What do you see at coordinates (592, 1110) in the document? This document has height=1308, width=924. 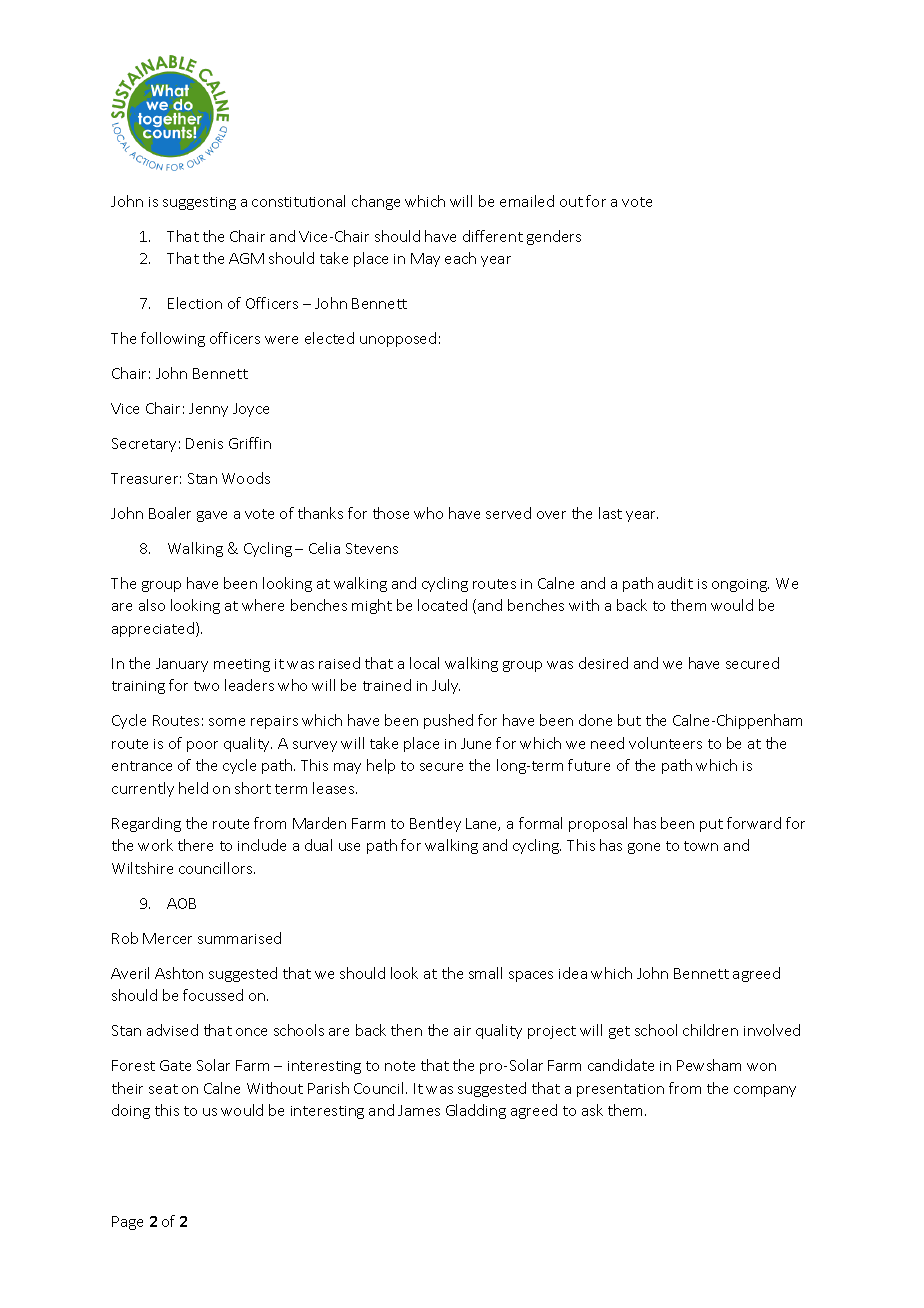 I see `ask` at bounding box center [592, 1110].
